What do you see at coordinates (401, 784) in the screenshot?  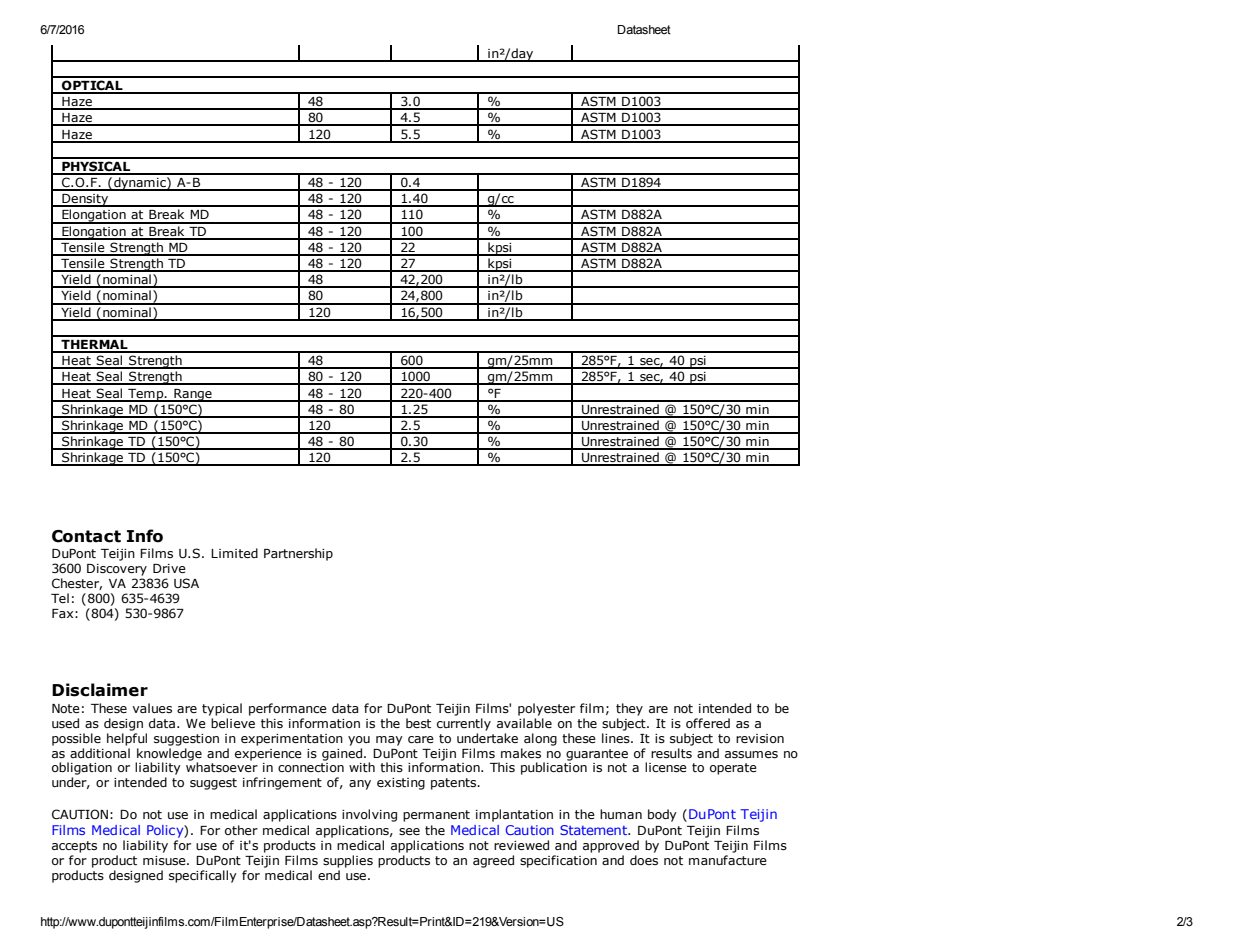 I see `existing` at bounding box center [401, 784].
